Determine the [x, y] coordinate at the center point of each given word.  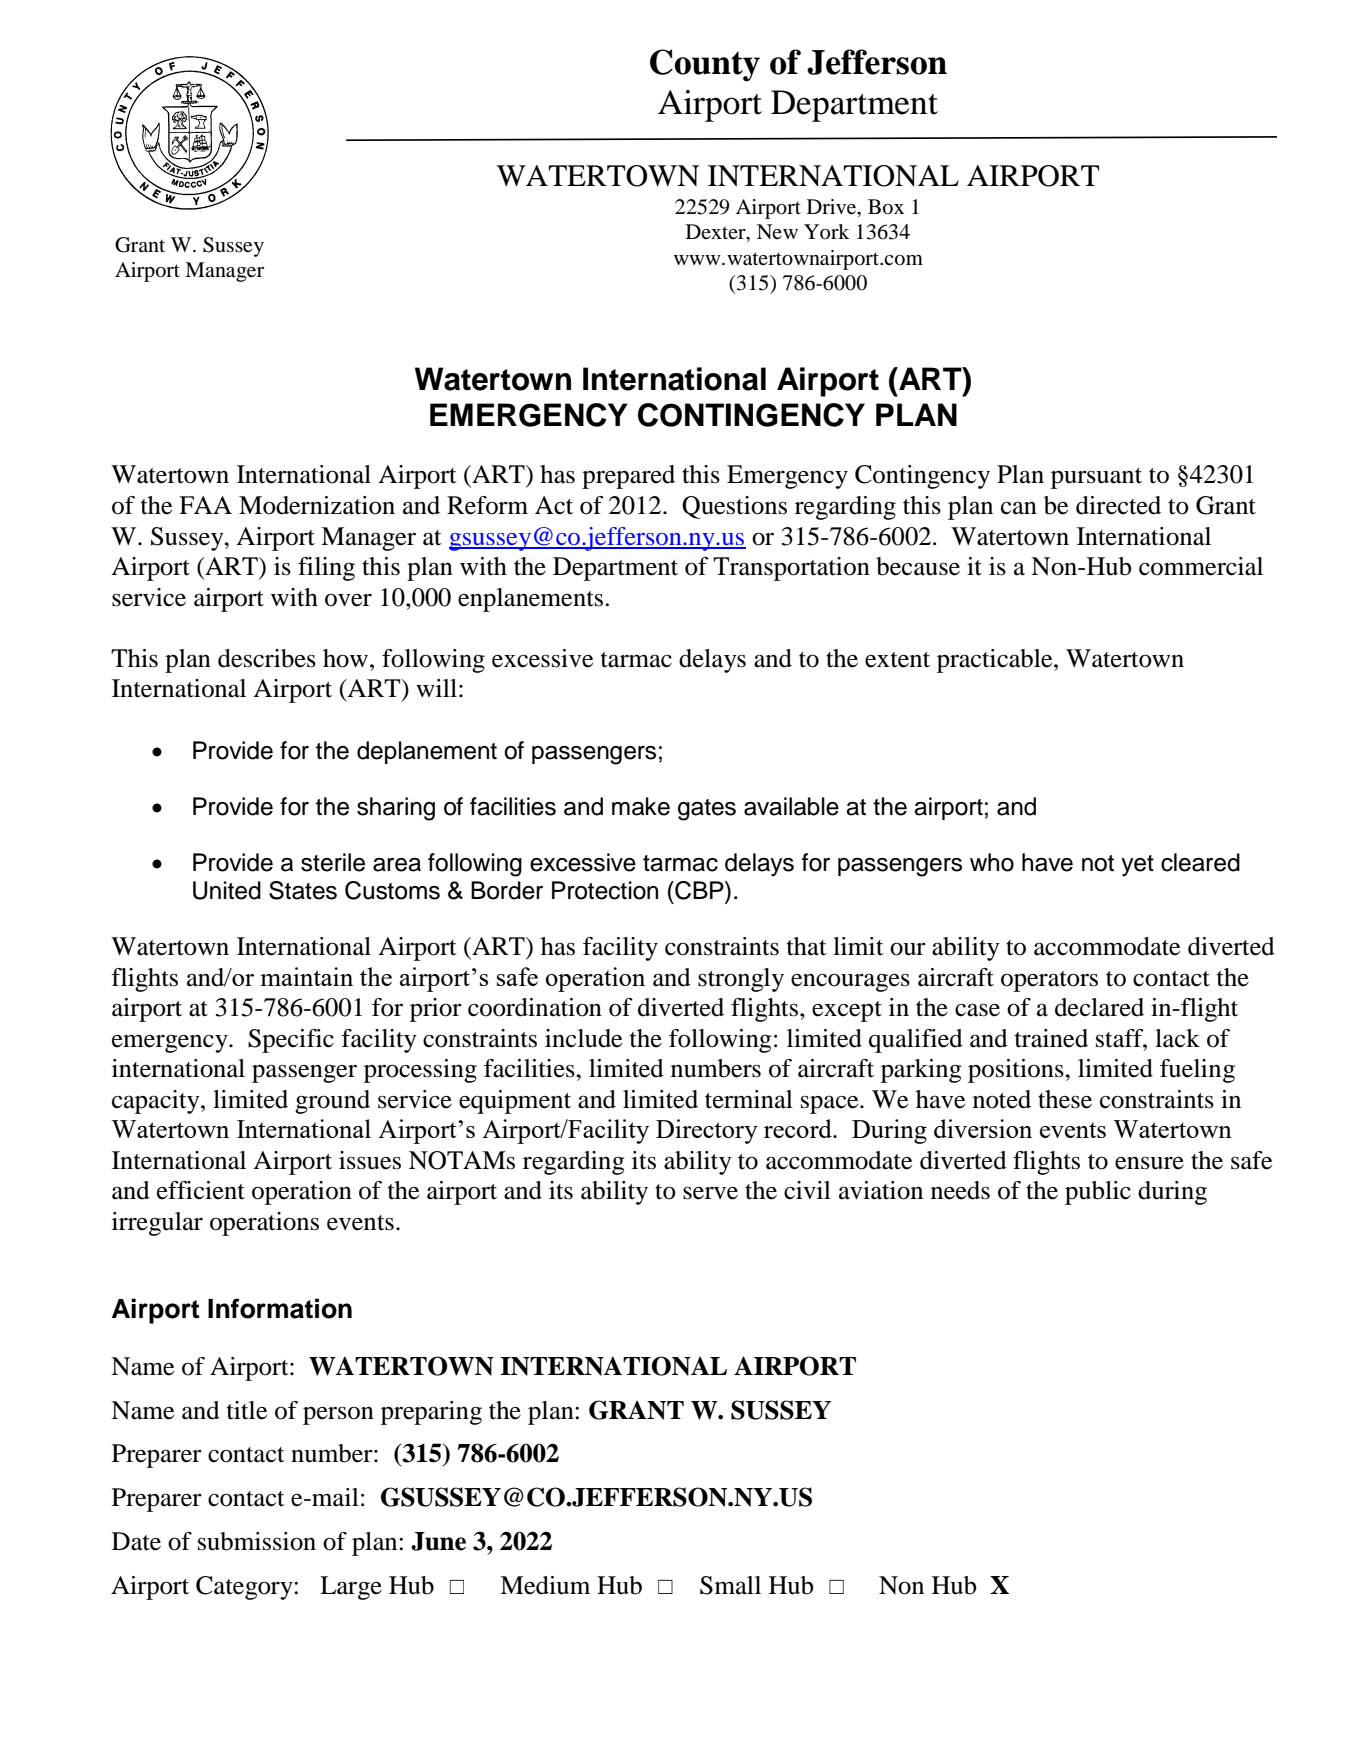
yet [1137, 866]
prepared [628, 477]
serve [710, 1193]
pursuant [1096, 478]
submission [257, 1541]
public [1098, 1193]
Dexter [717, 233]
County [705, 65]
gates [707, 810]
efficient [201, 1190]
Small [730, 1585]
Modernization [317, 505]
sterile [333, 862]
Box [886, 207]
